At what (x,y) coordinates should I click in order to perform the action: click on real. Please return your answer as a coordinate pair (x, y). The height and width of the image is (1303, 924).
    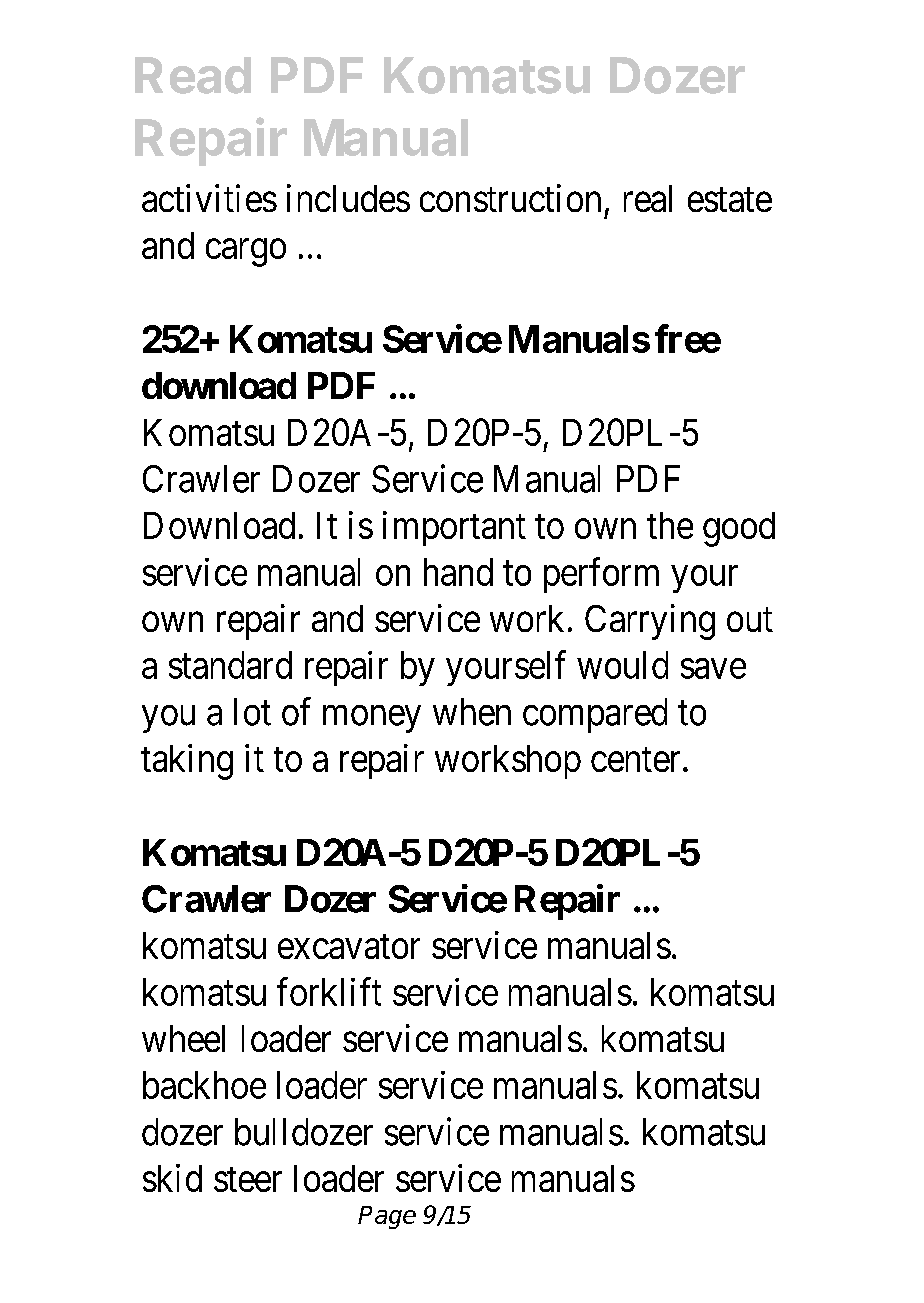
    Looking at the image, I should click on (648, 198).
